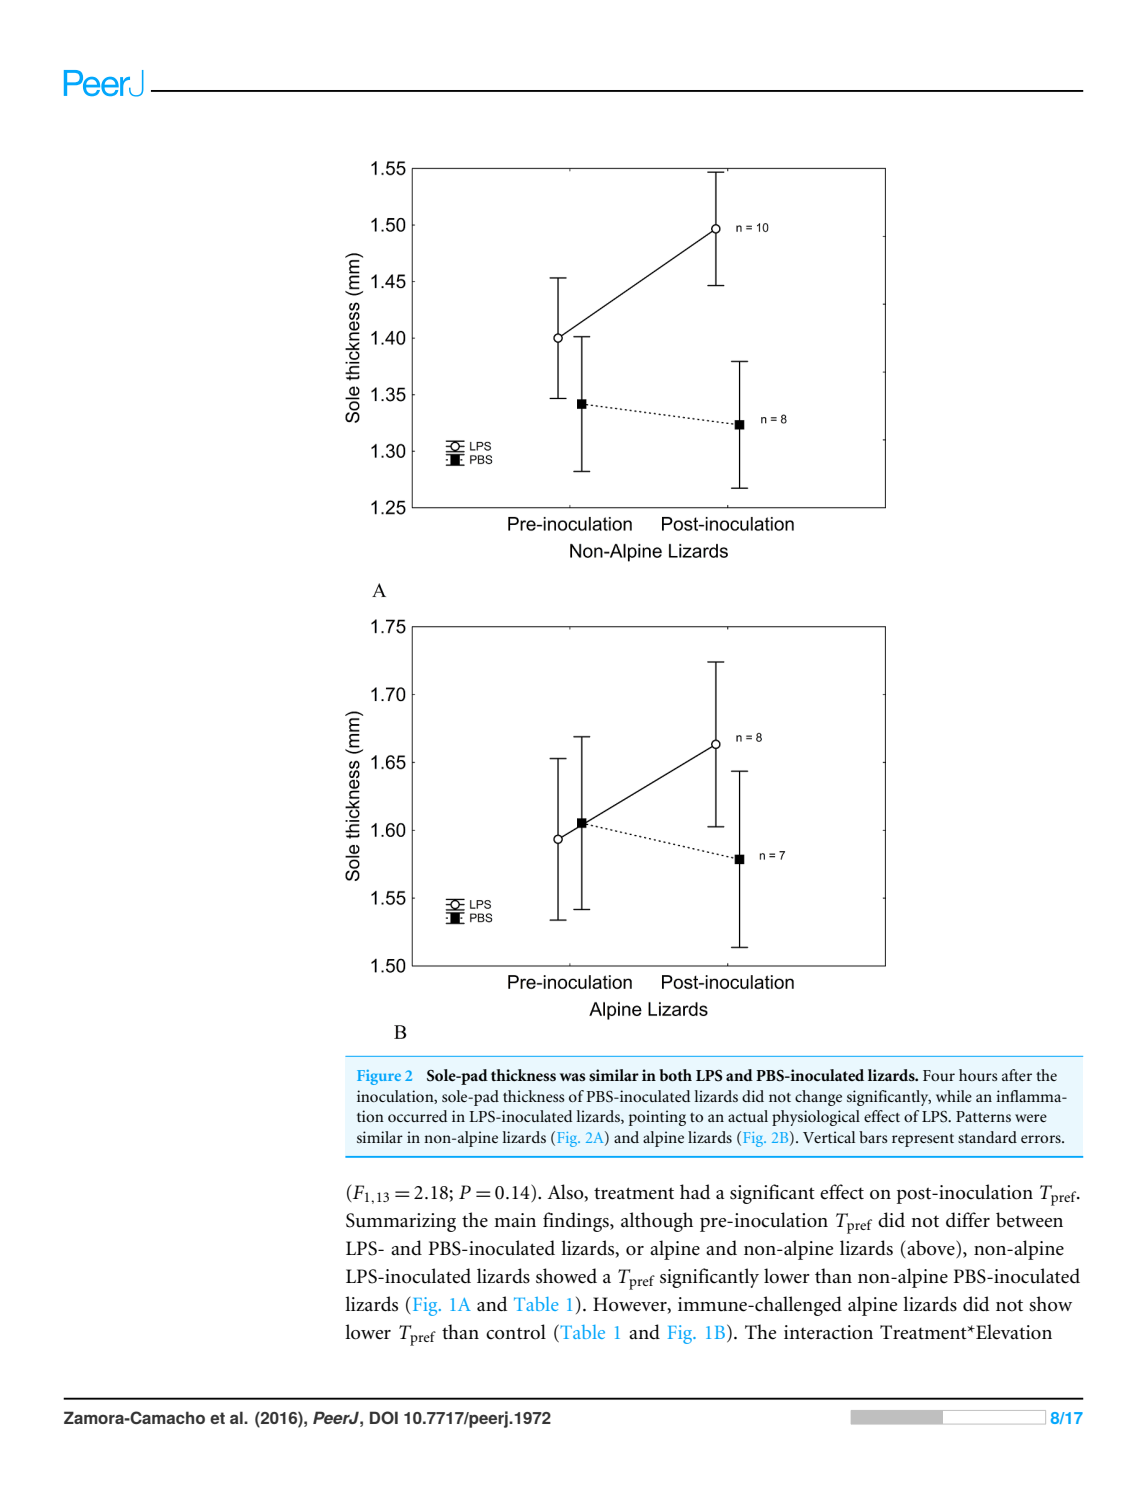 Image resolution: width=1147 pixels, height=1485 pixels. Describe the element at coordinates (515, 1220) in the screenshot. I see `main` at that location.
